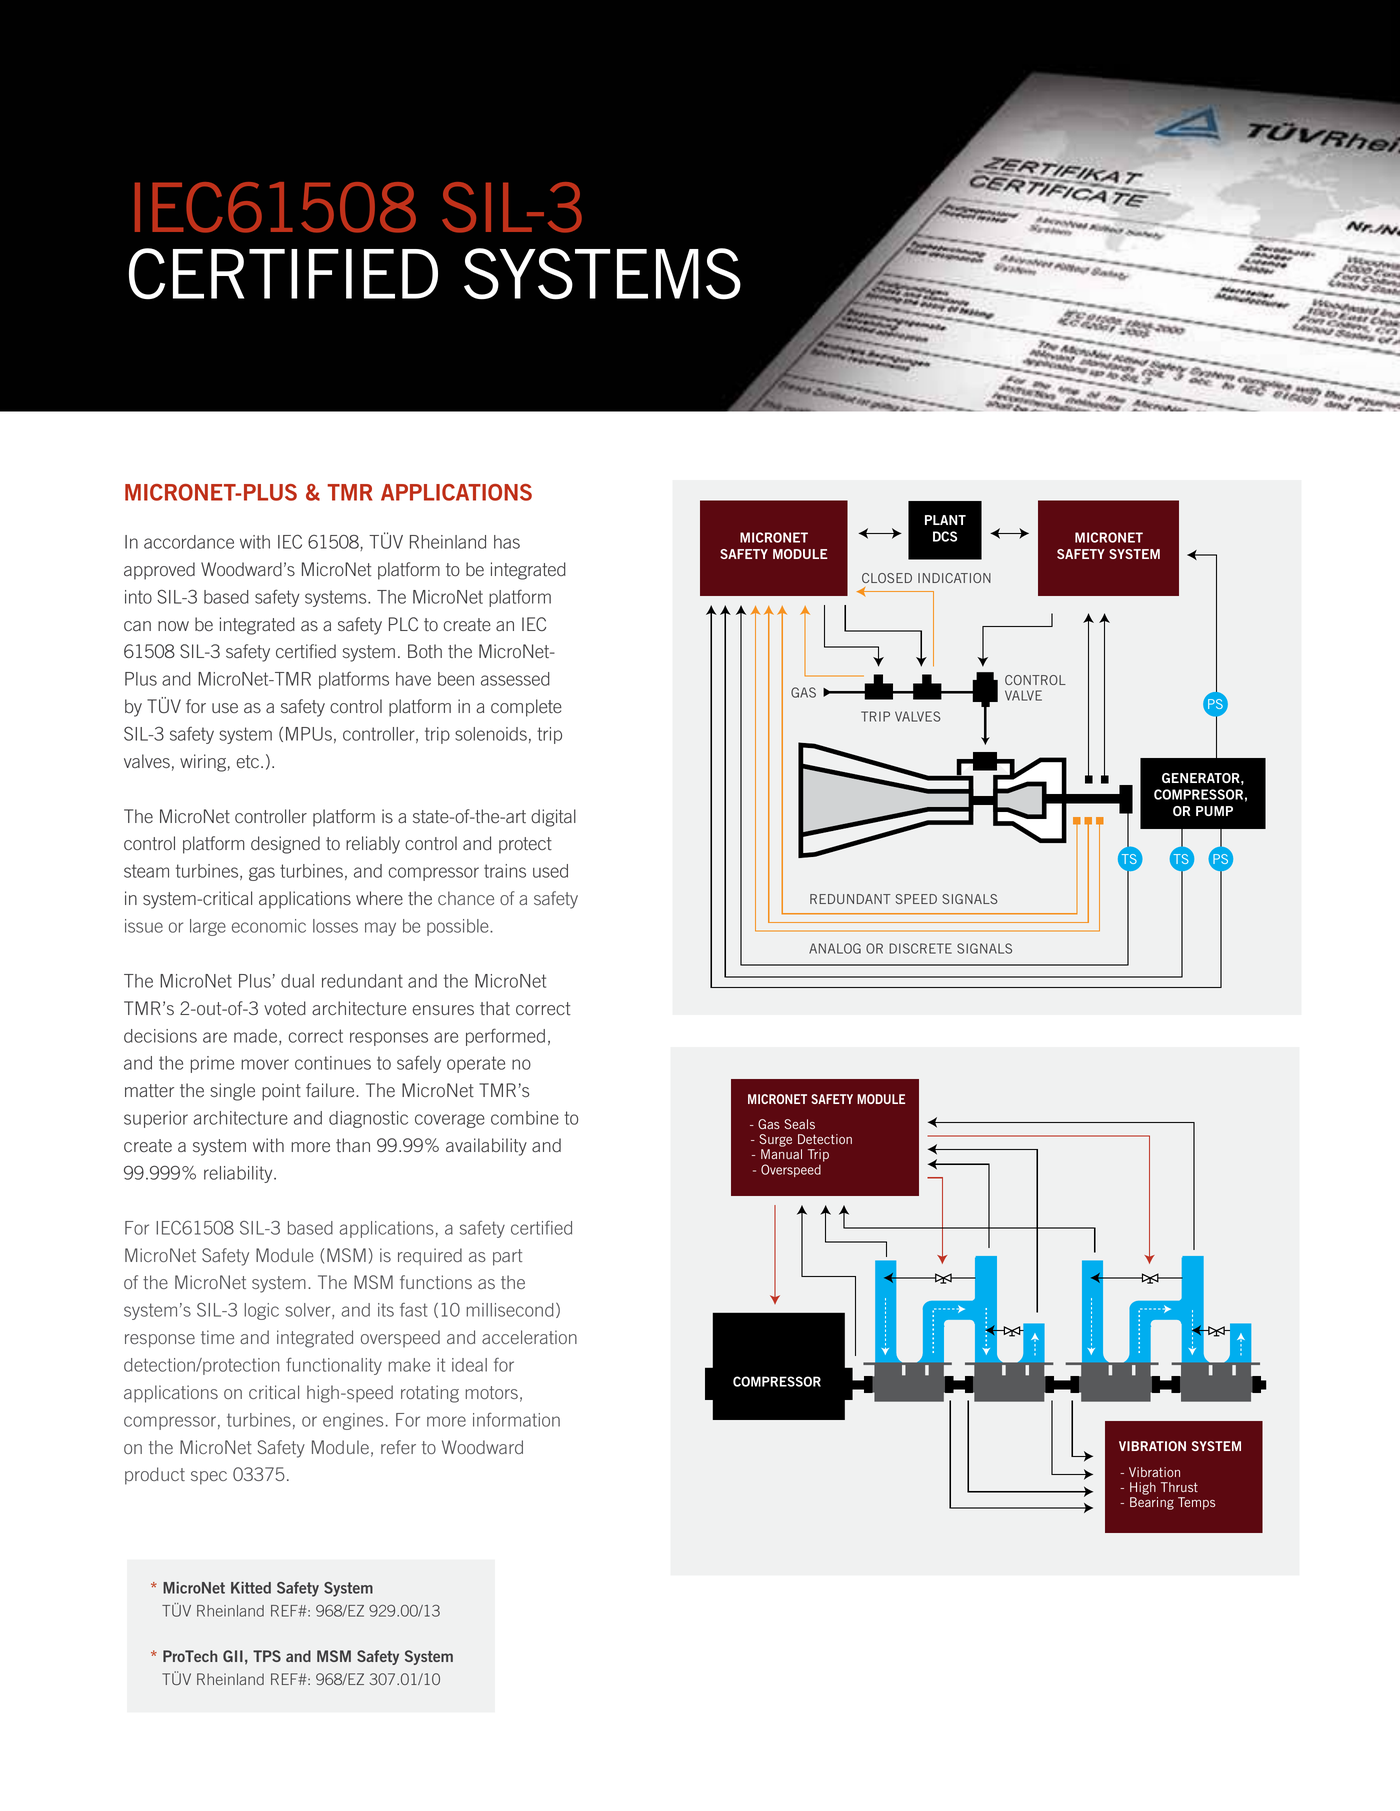  I want to click on DISCRETE, so click(920, 948).
